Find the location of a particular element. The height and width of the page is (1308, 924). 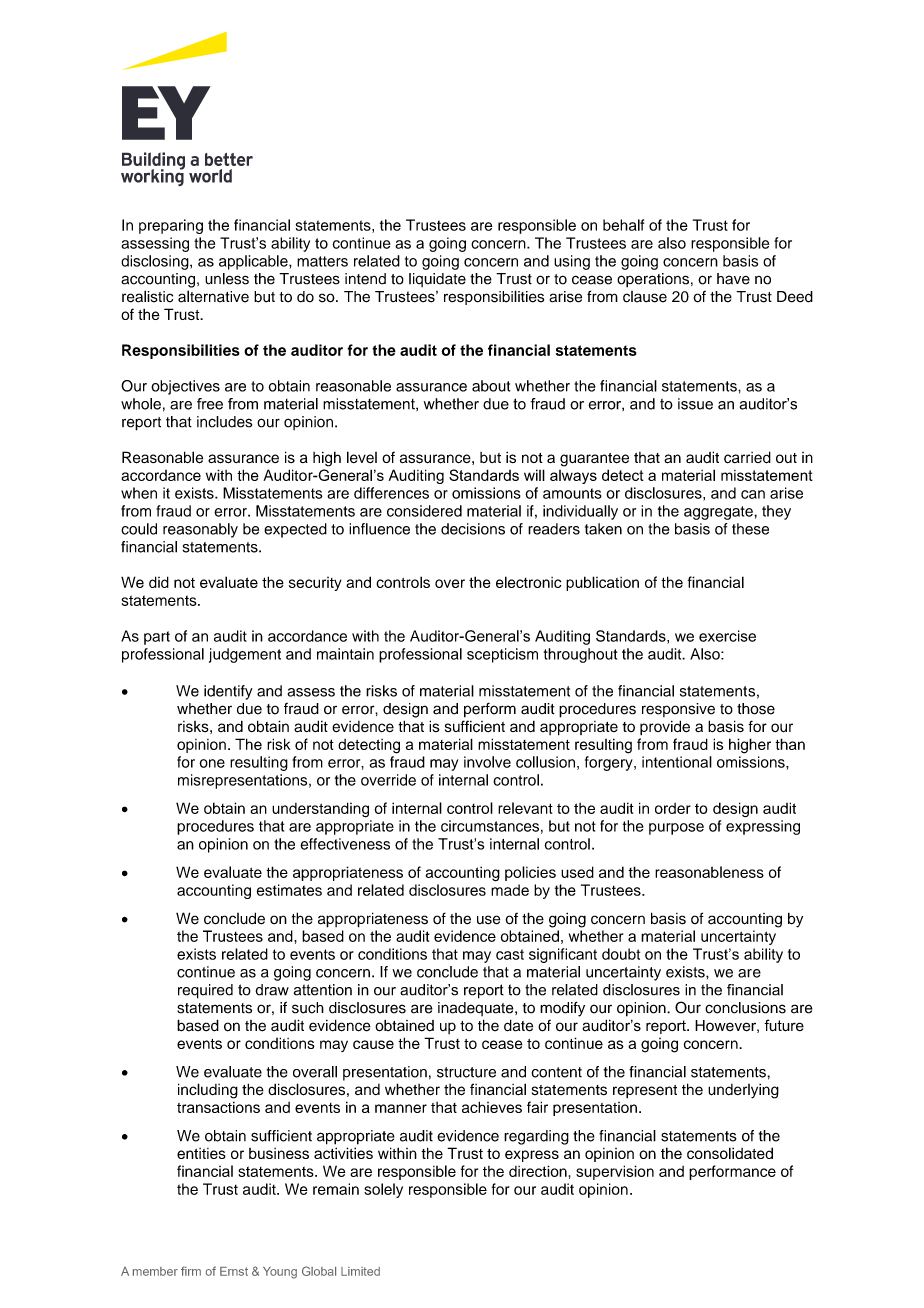

intentional is located at coordinates (677, 762).
